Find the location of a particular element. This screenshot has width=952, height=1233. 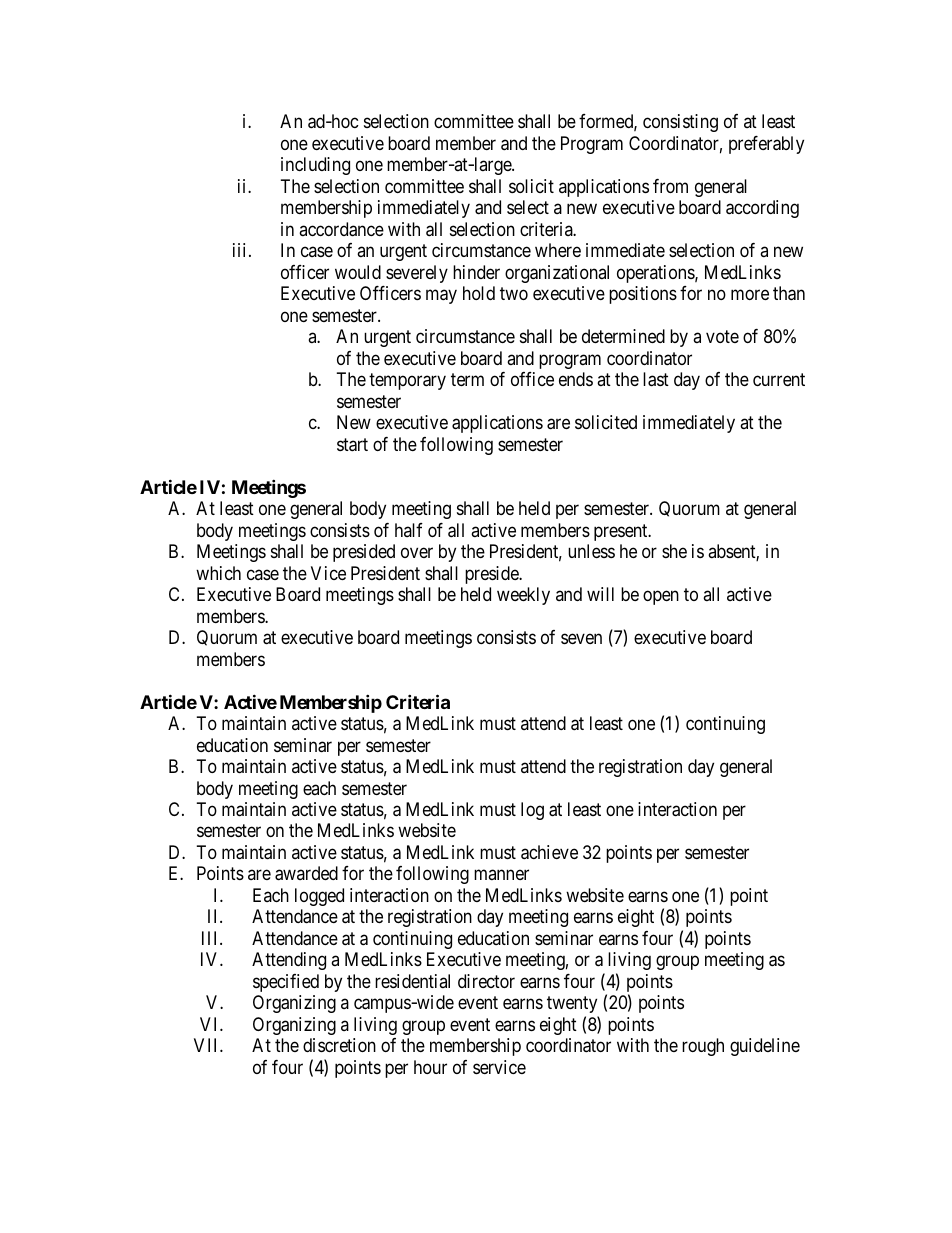

ends is located at coordinates (576, 379).
